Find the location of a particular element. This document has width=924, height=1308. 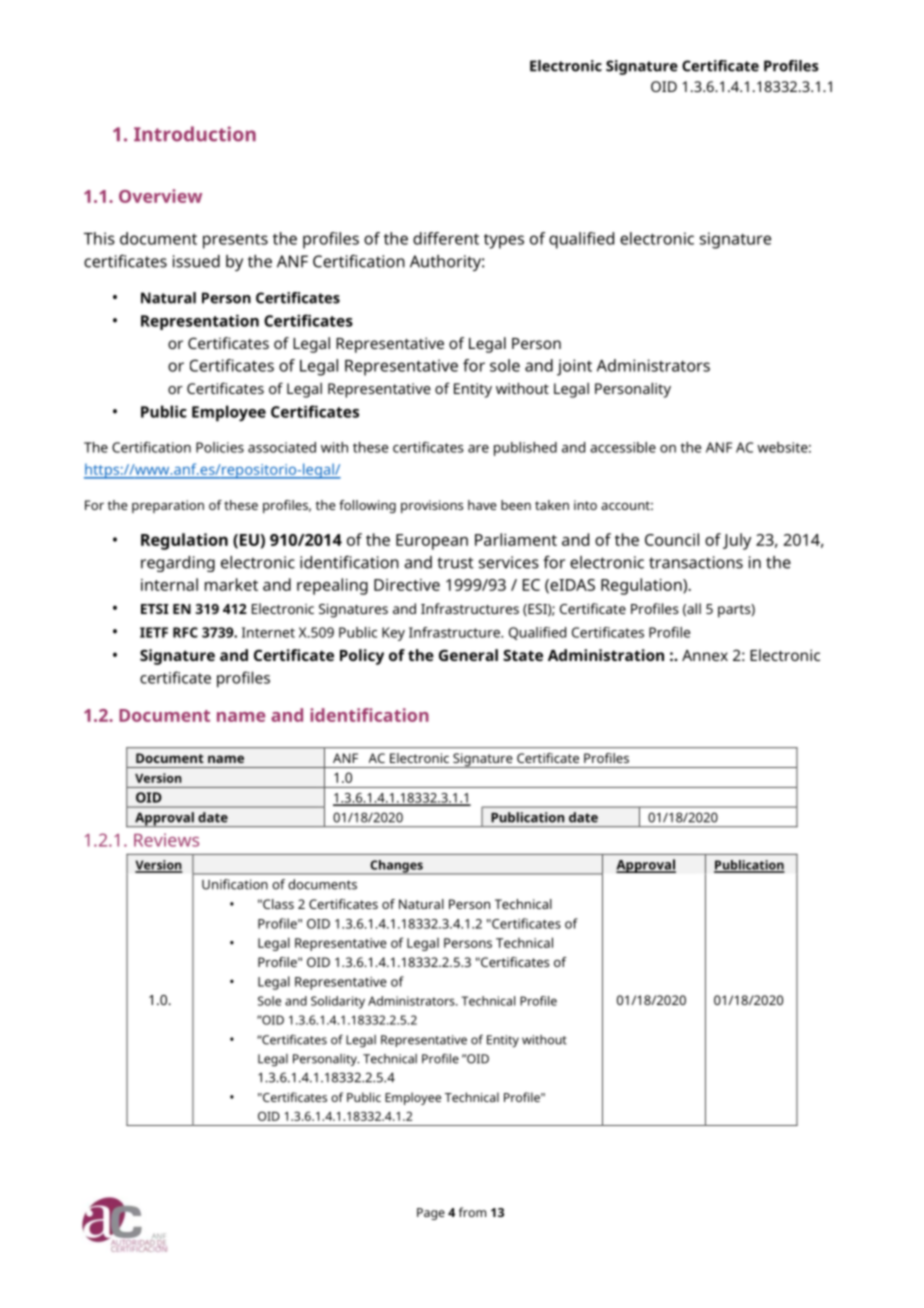

Changes is located at coordinates (396, 867).
